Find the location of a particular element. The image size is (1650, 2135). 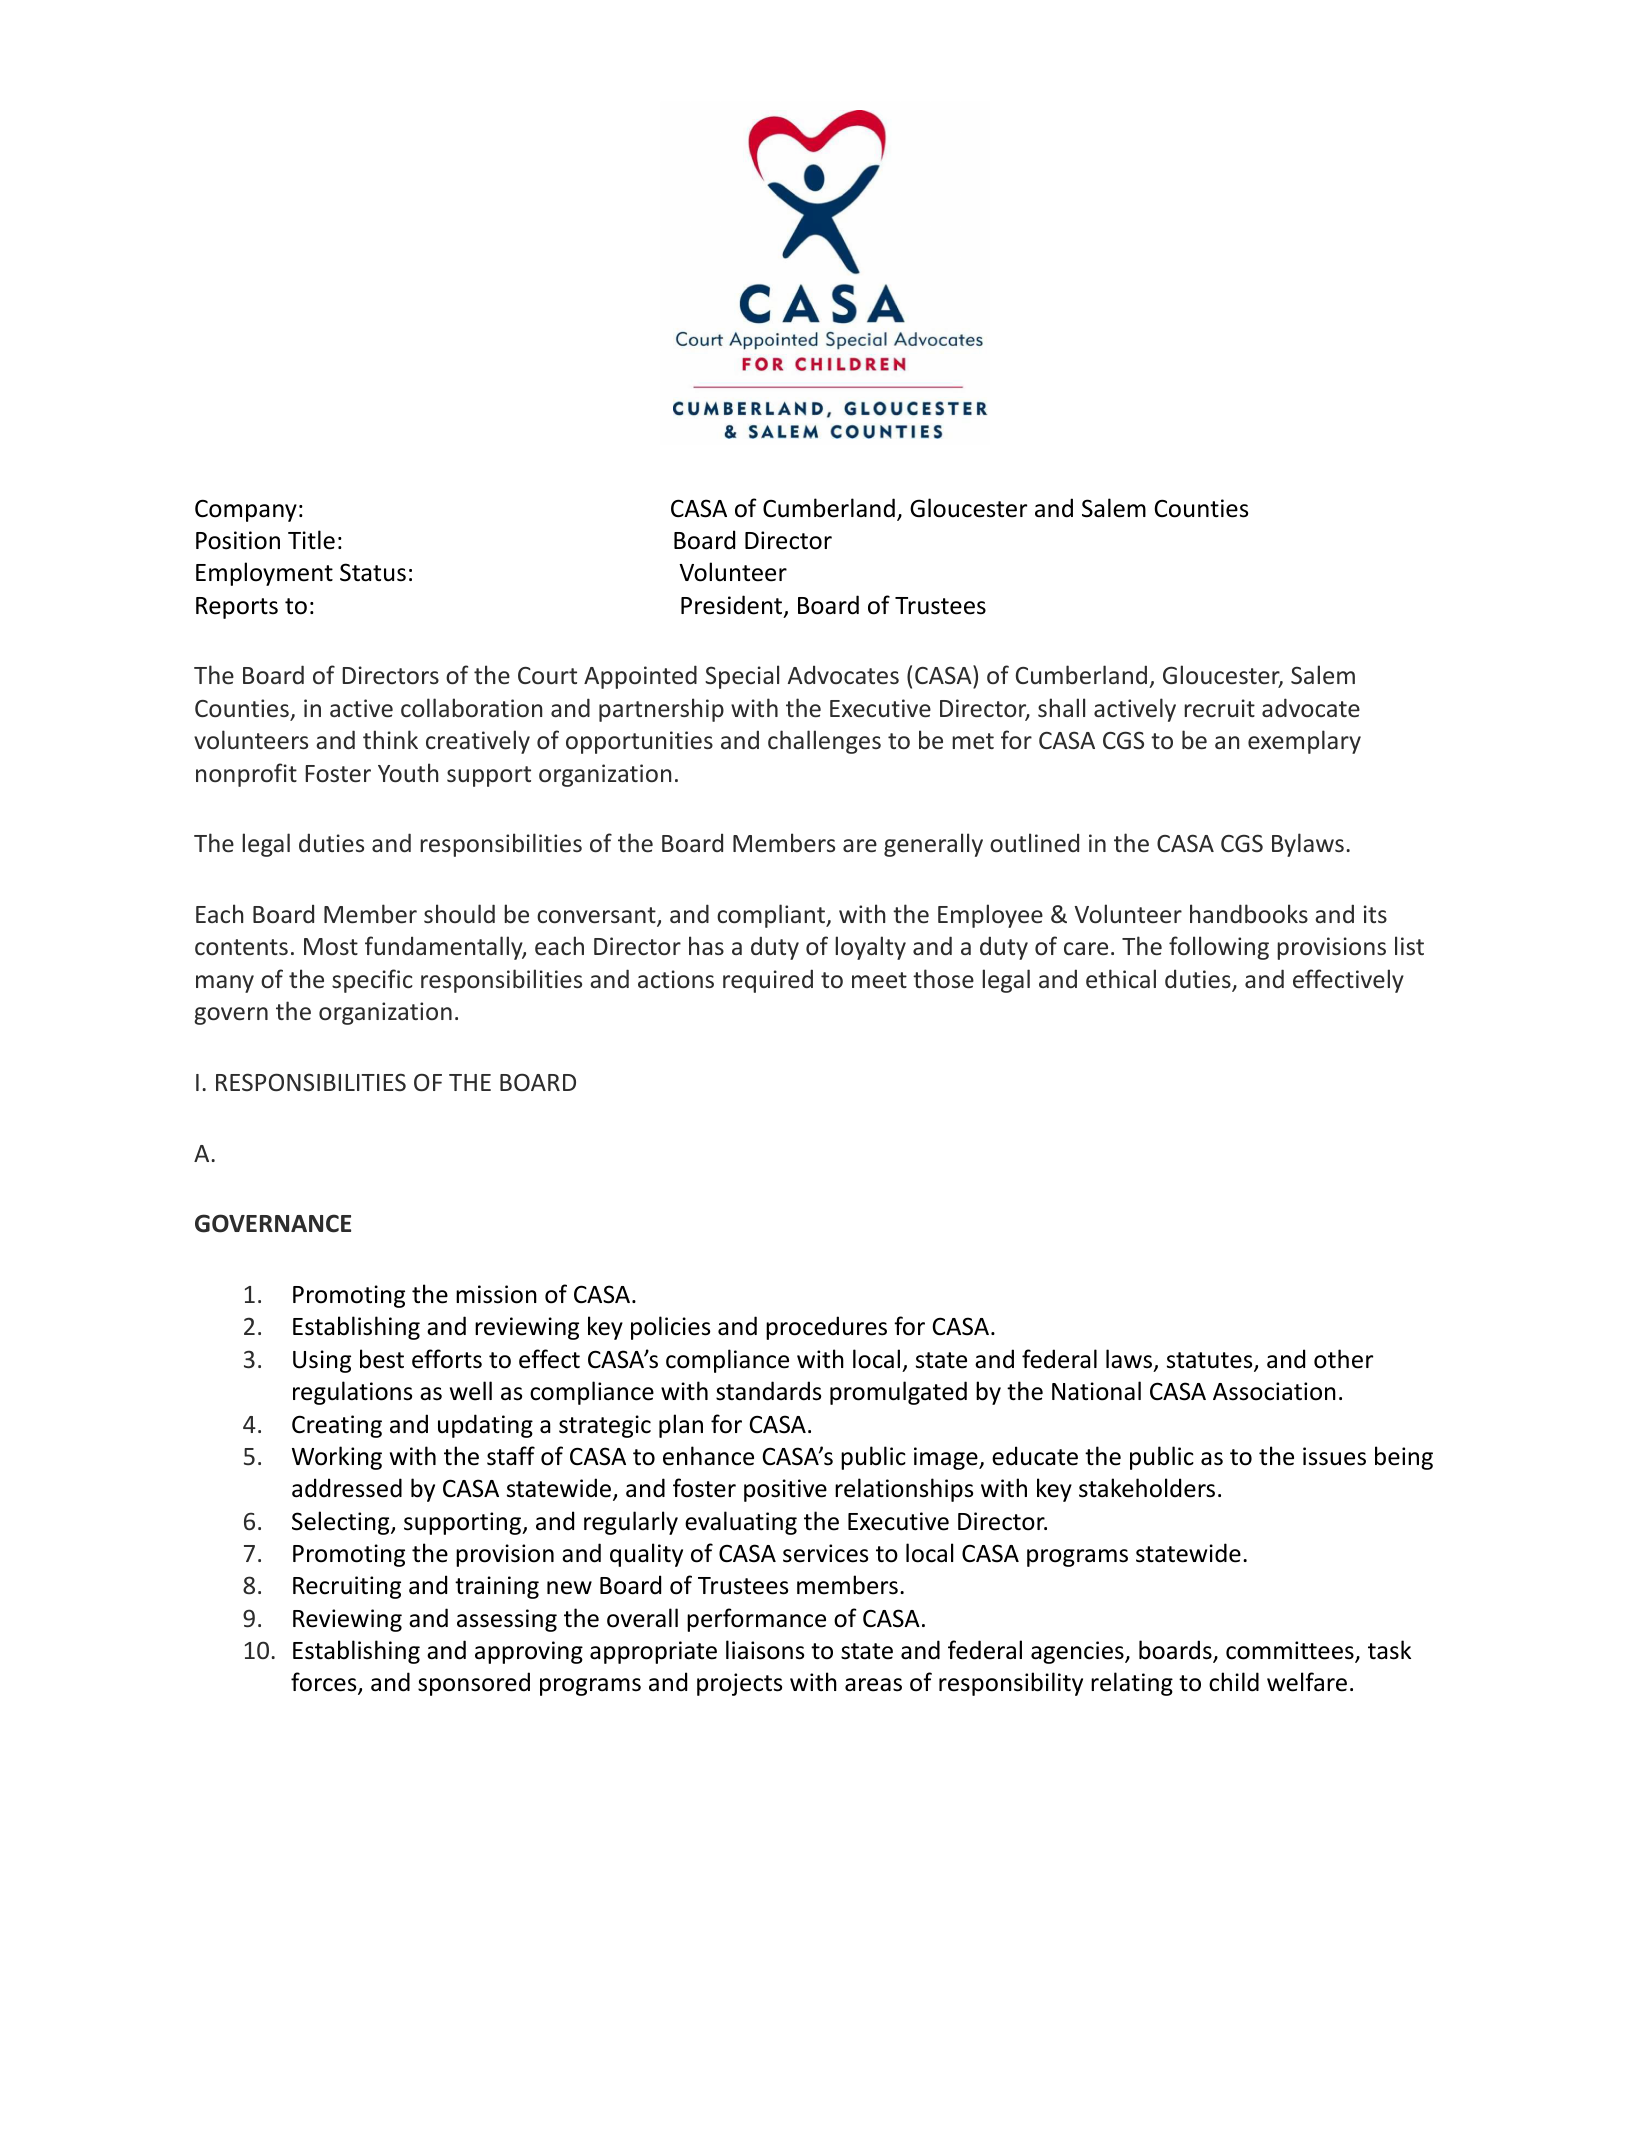

shall is located at coordinates (1061, 707).
